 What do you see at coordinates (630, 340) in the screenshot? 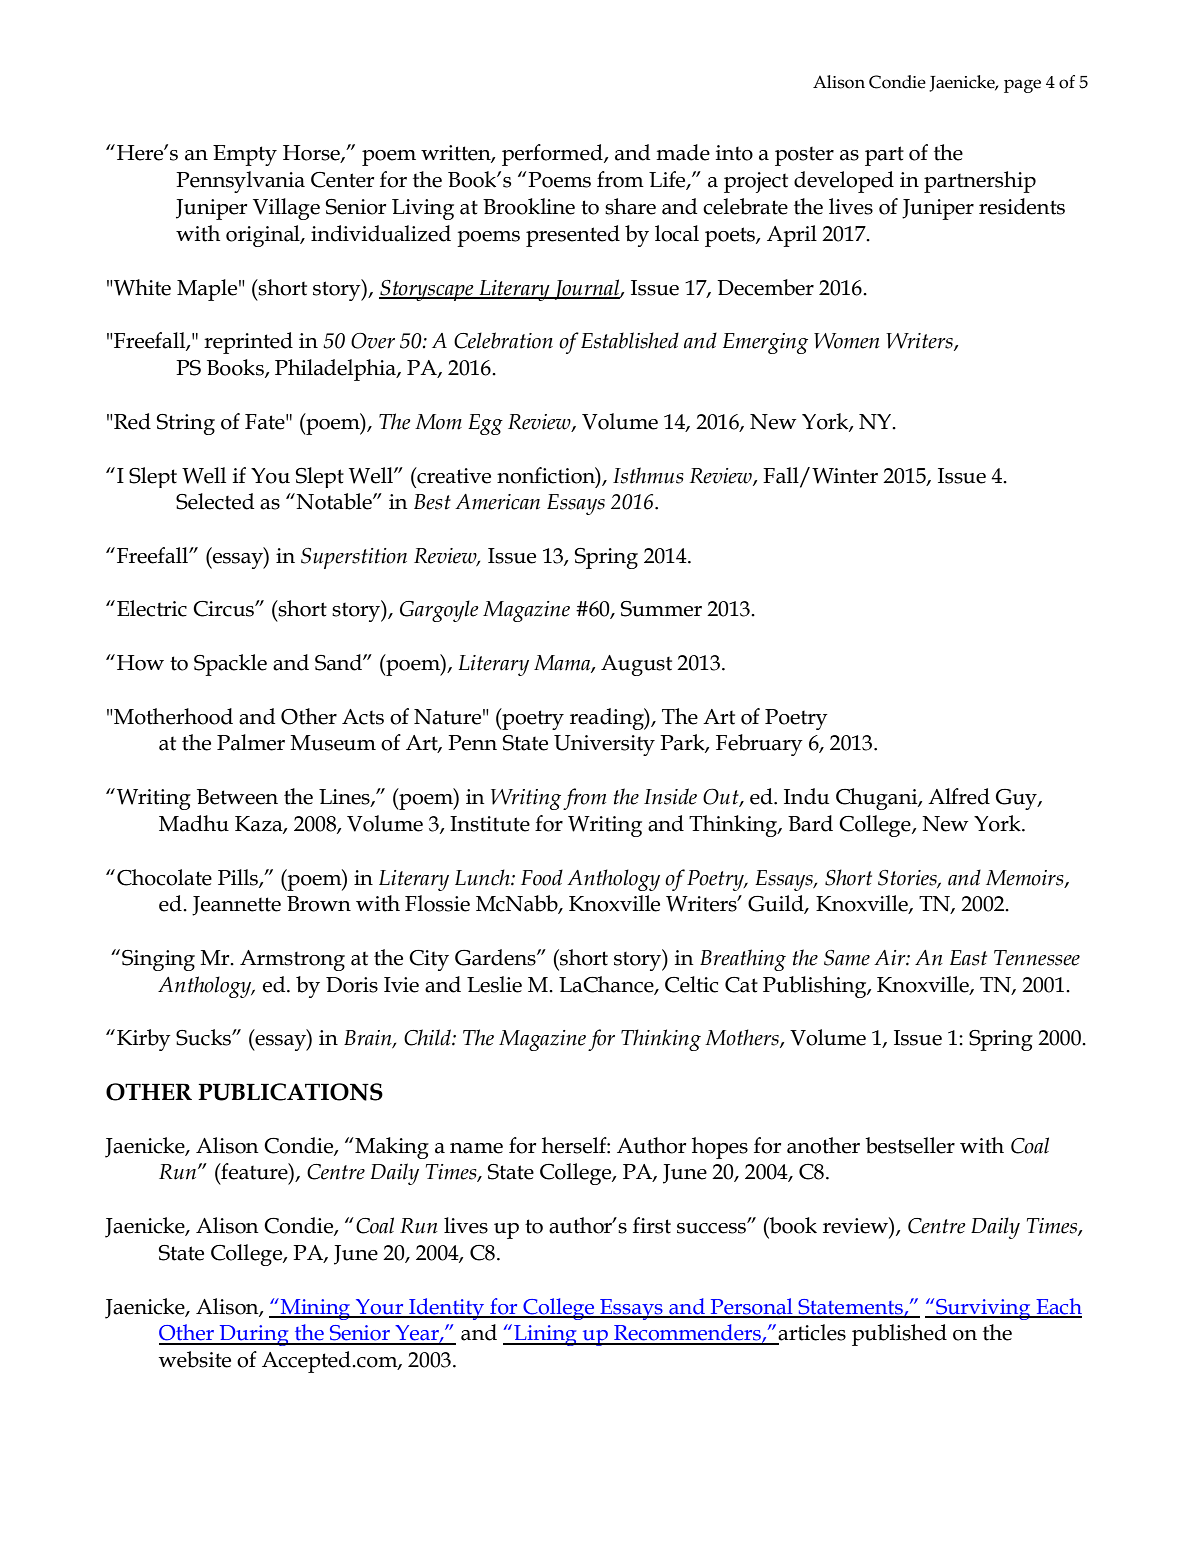
I see `Established` at bounding box center [630, 340].
